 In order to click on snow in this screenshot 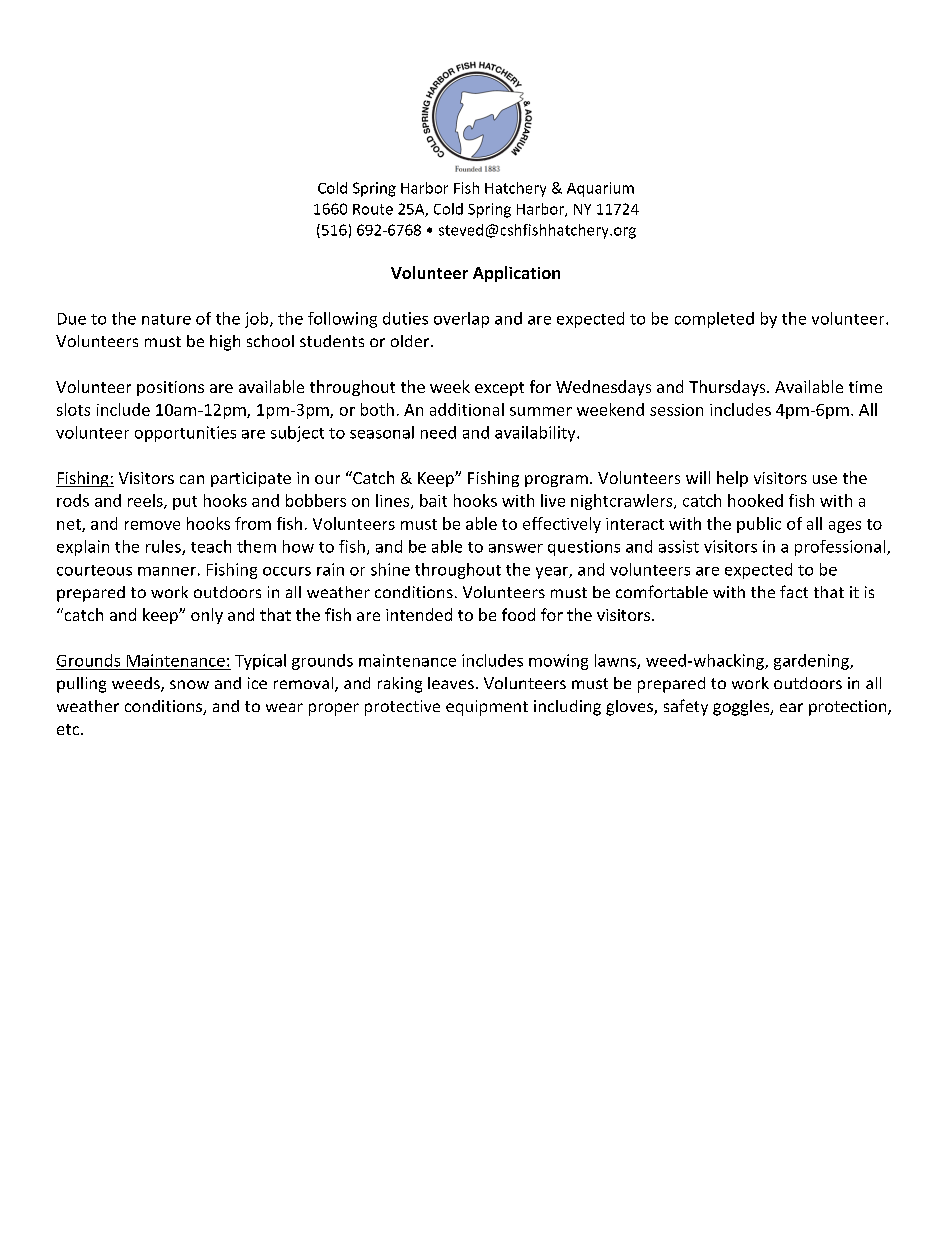, I will do `click(189, 684)`.
